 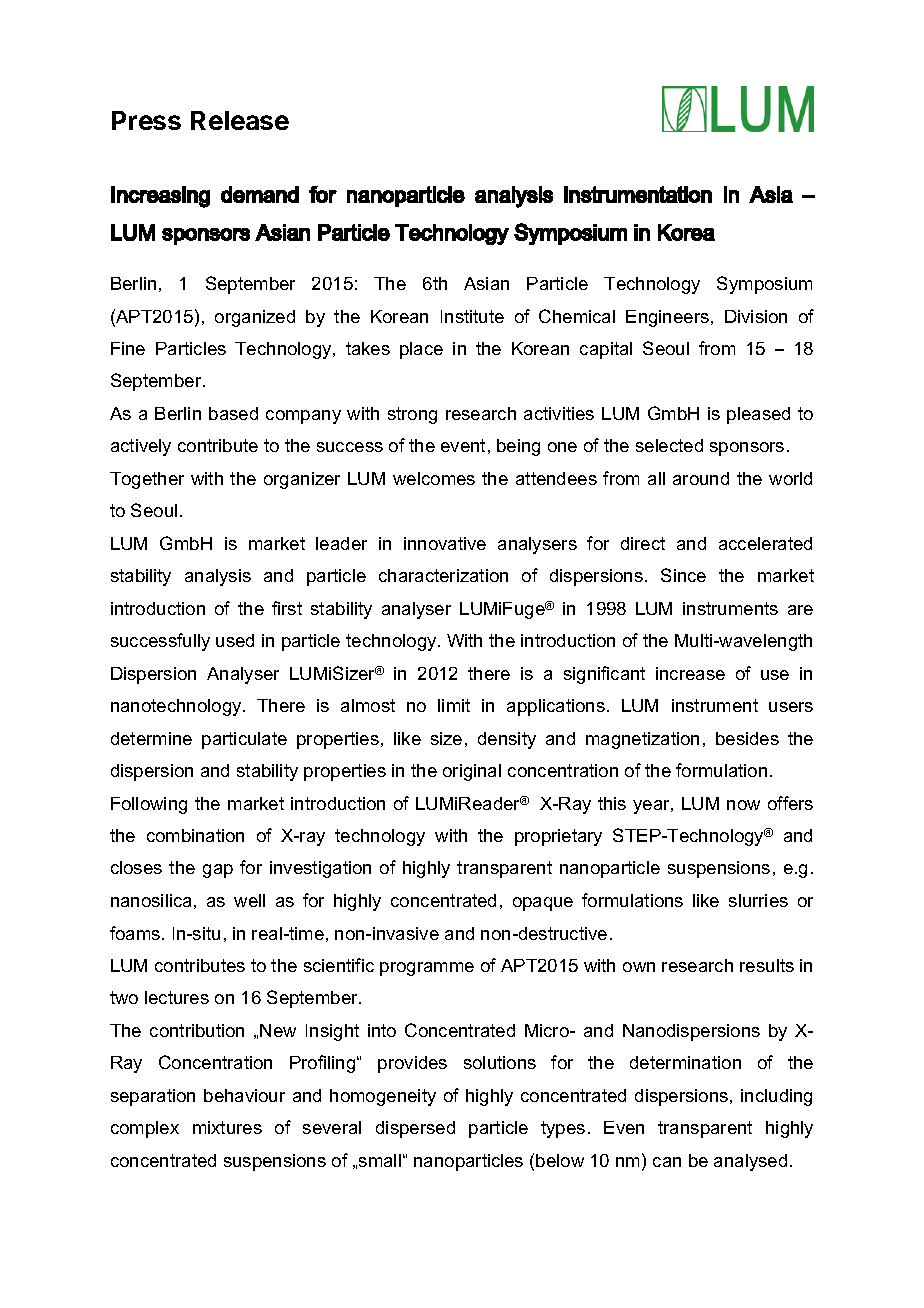 I want to click on opaque, so click(x=543, y=904).
